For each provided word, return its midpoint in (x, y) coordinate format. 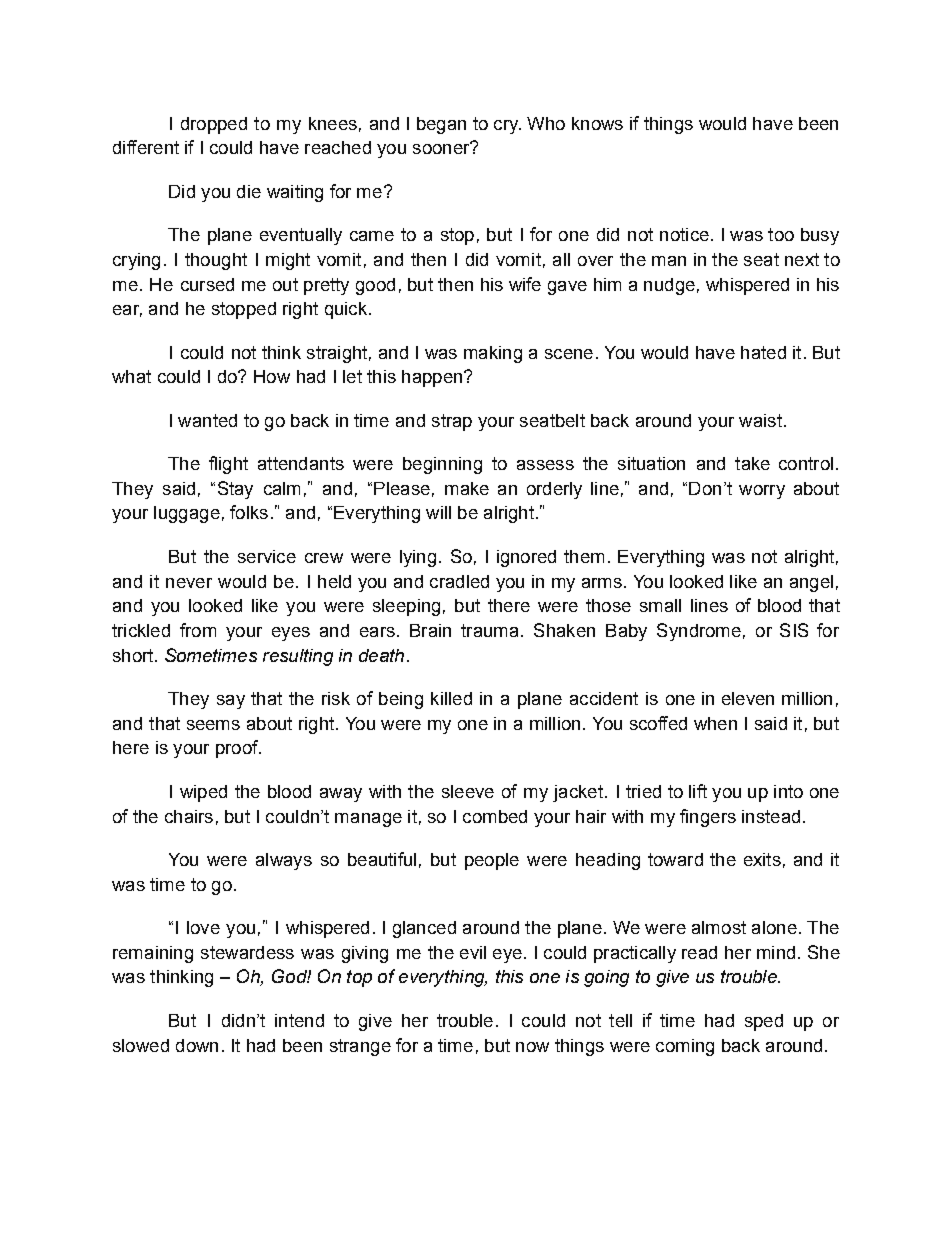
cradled (459, 581)
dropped (214, 125)
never (189, 583)
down (197, 1045)
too (781, 234)
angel (811, 583)
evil (473, 952)
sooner (442, 148)
